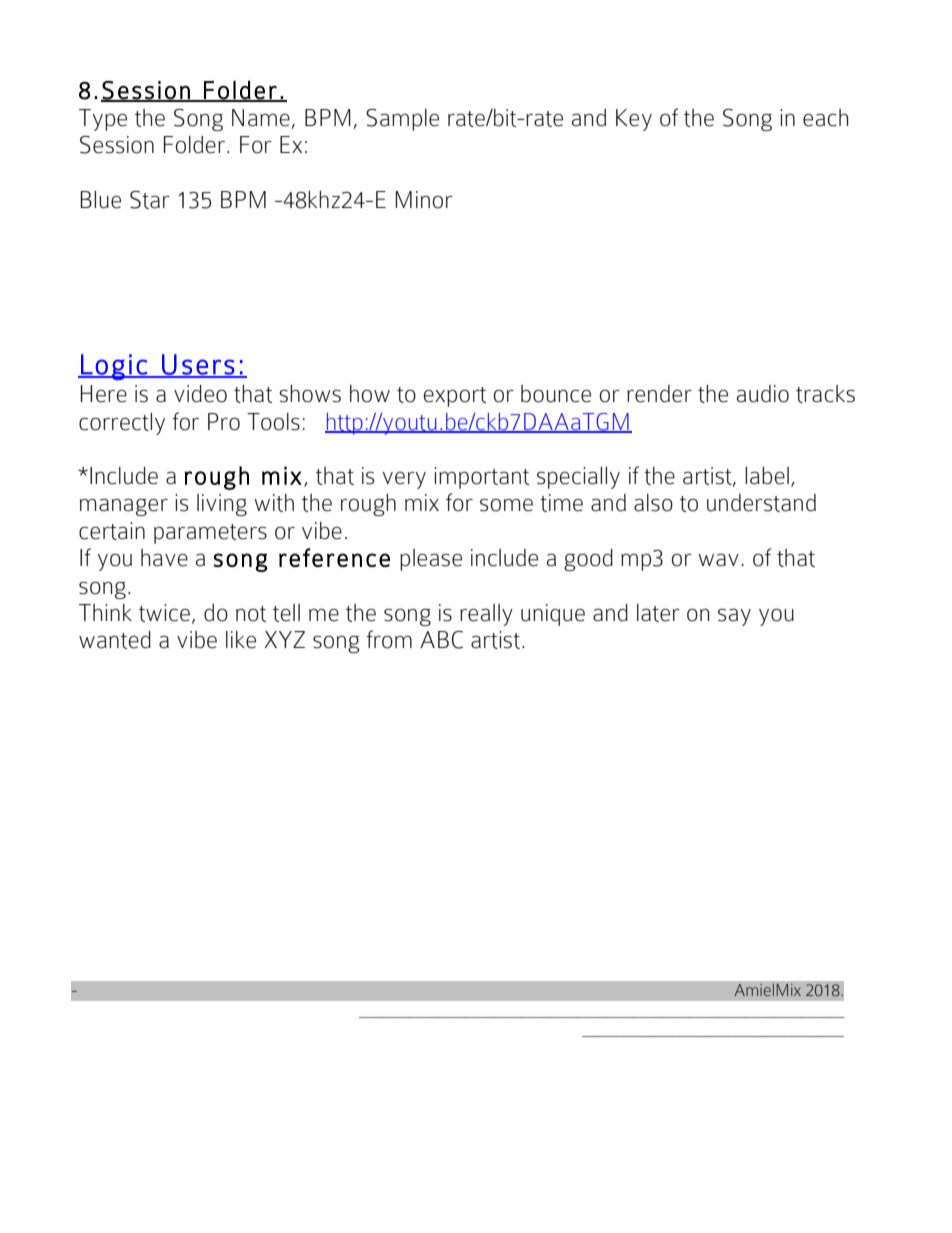 The width and height of the screenshot is (952, 1233). What do you see at coordinates (659, 394) in the screenshot?
I see `render` at bounding box center [659, 394].
